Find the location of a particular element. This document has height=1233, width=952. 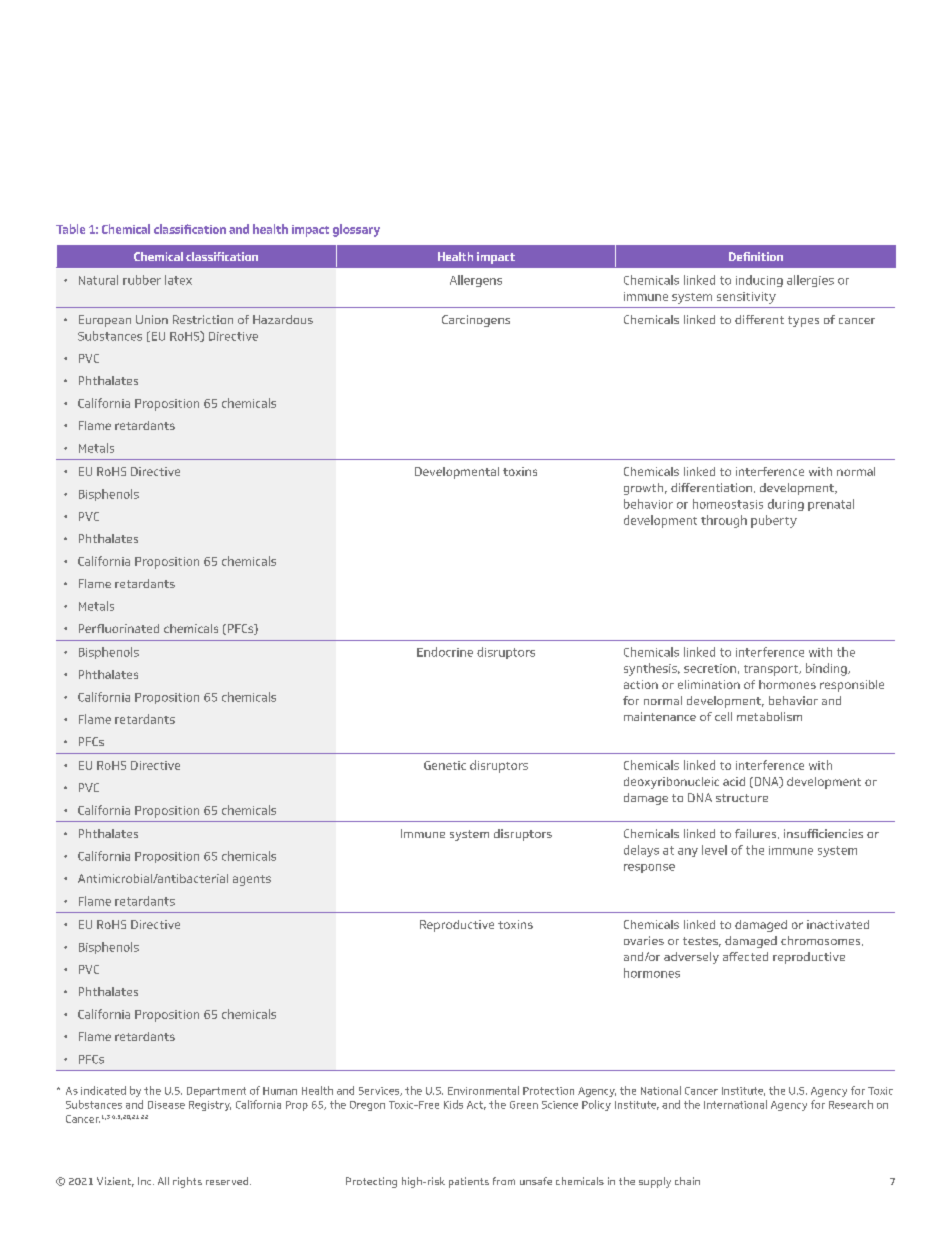

Perfluorinated is located at coordinates (119, 628).
